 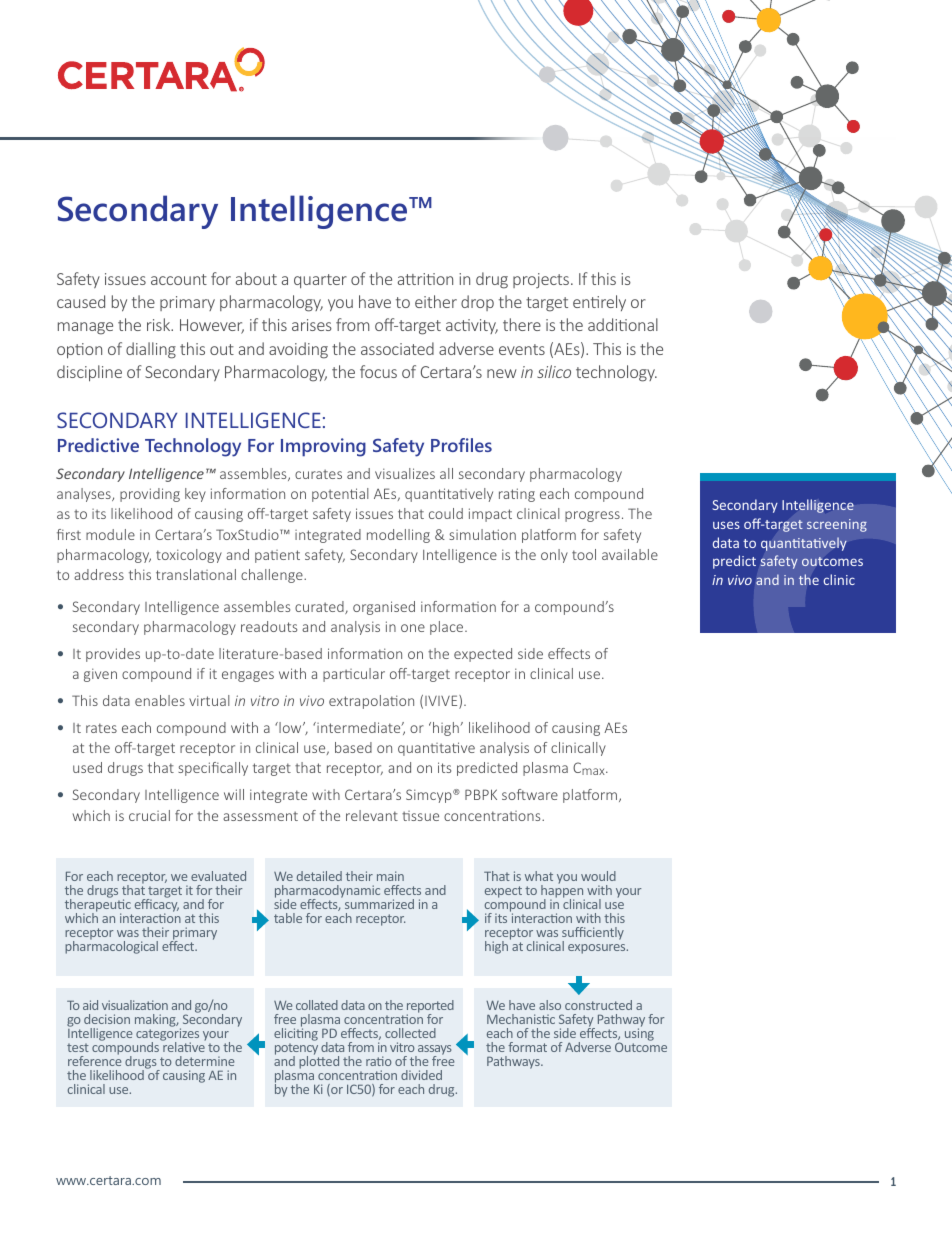 I want to click on either, so click(x=436, y=301).
